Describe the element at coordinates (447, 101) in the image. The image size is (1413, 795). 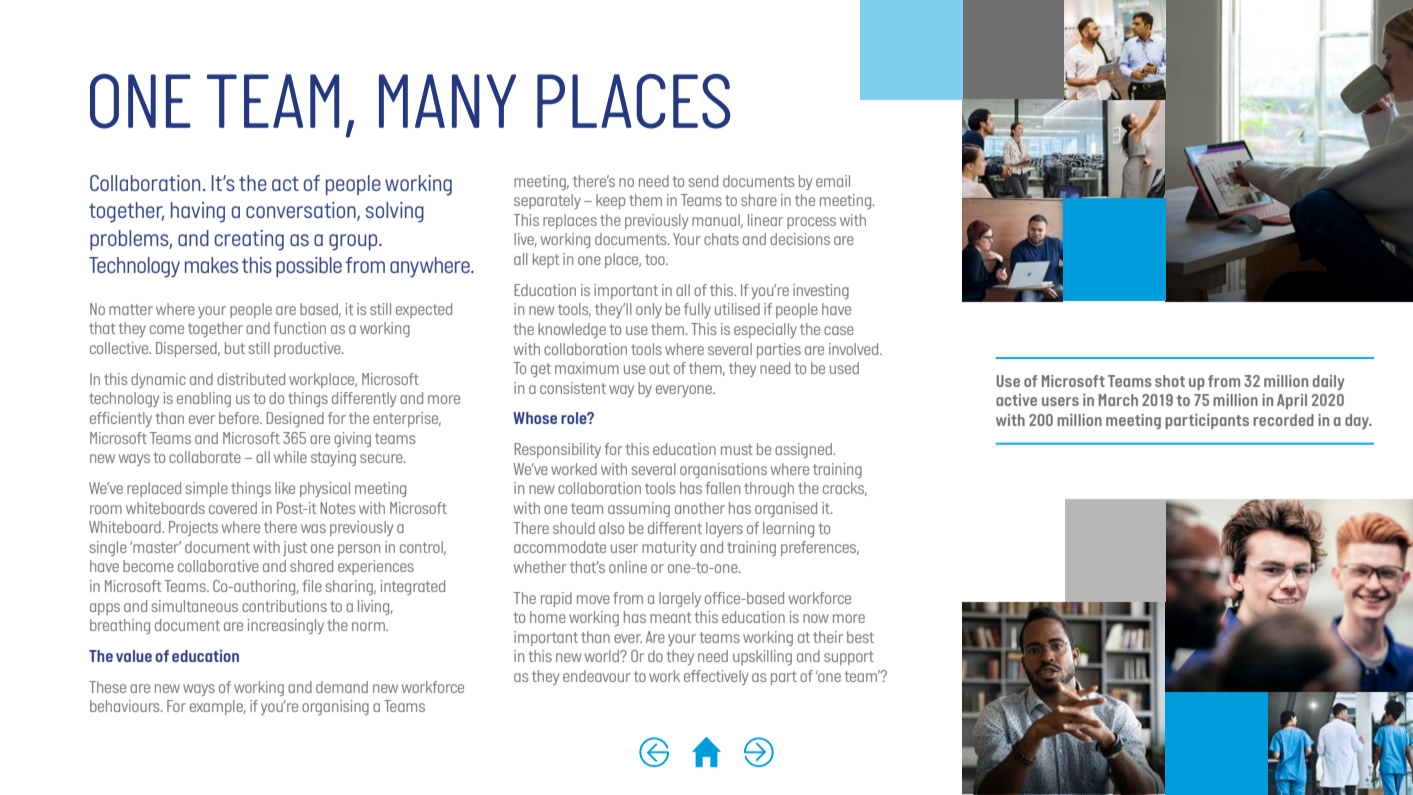
I see `MANY` at that location.
